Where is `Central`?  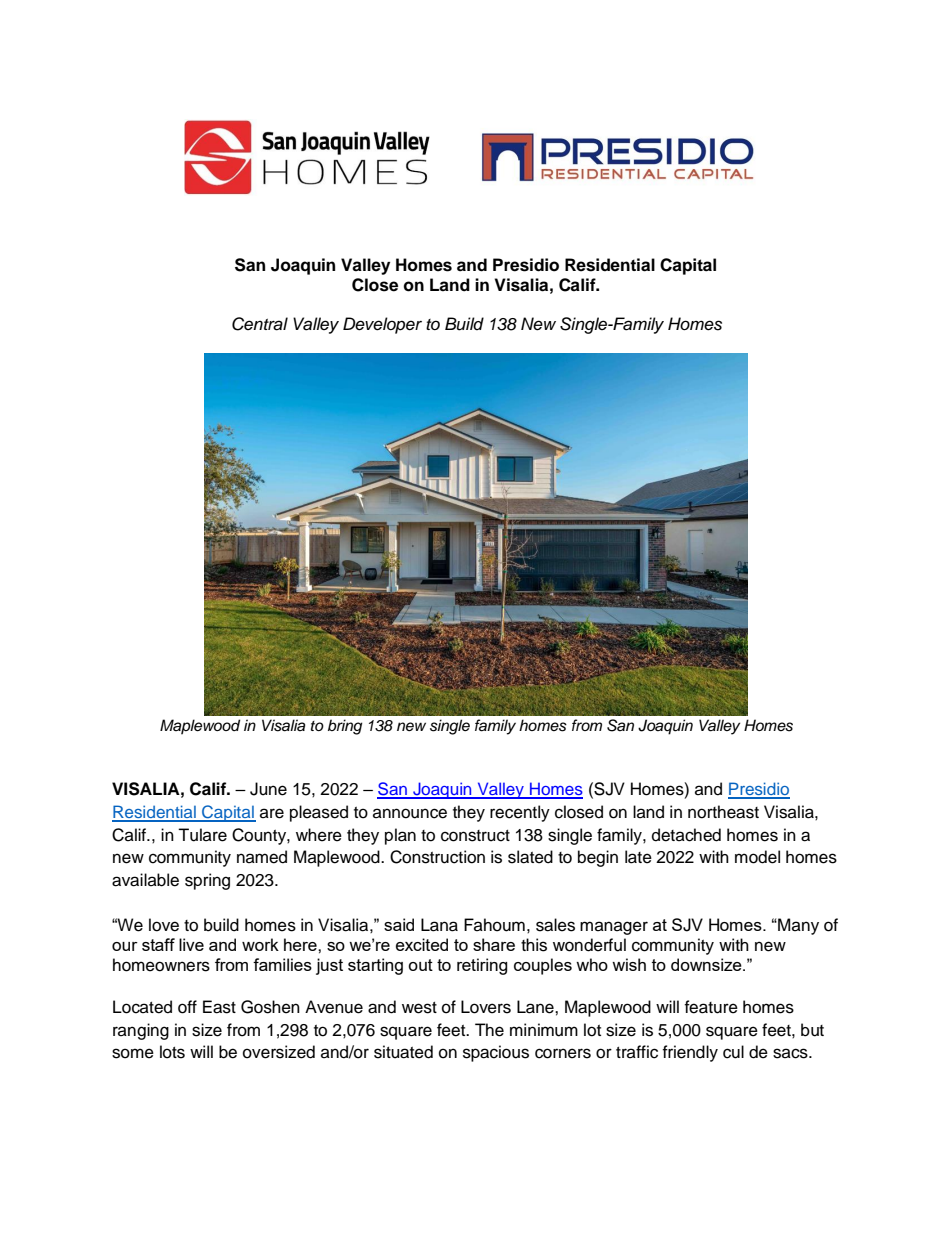
Central is located at coordinates (260, 324).
